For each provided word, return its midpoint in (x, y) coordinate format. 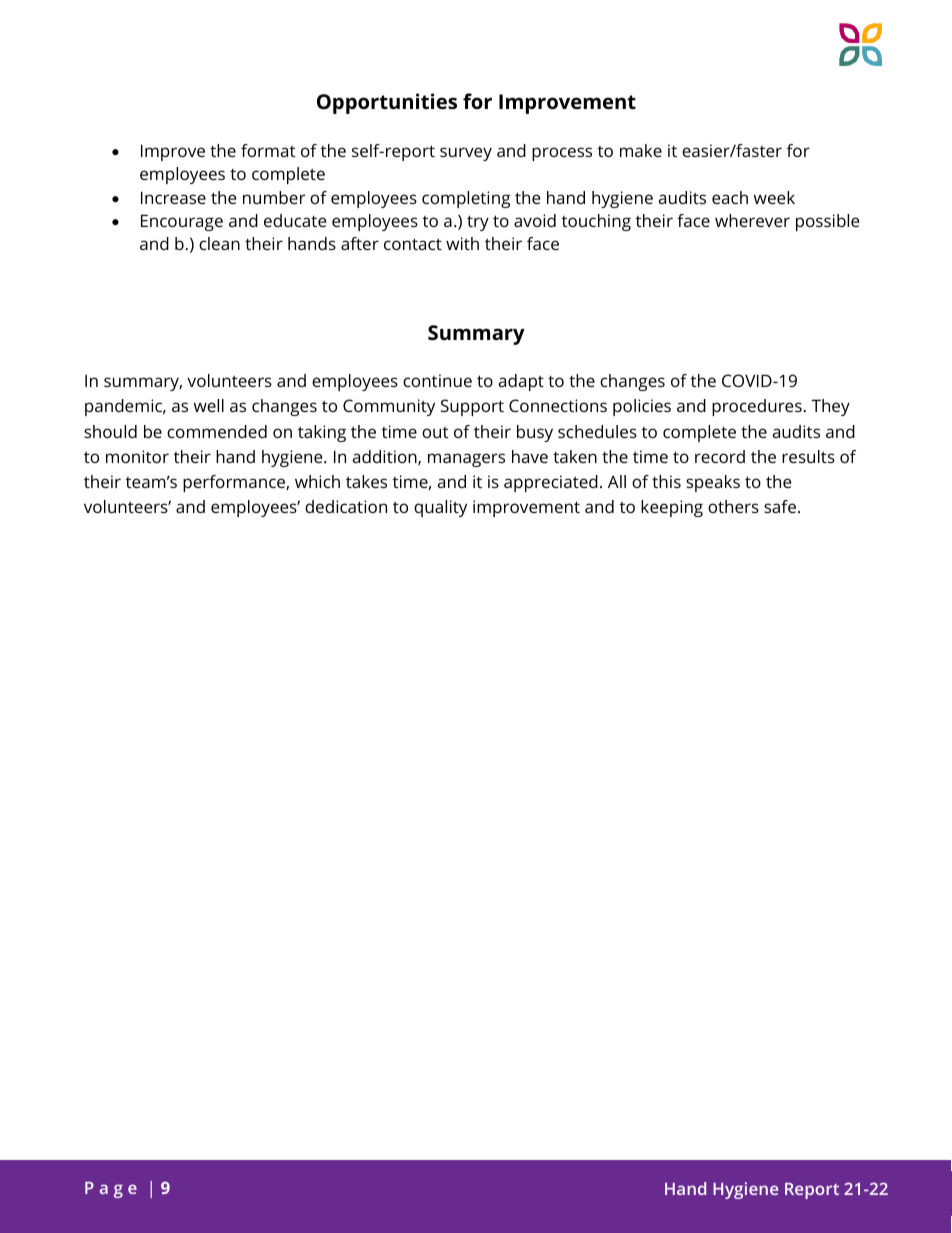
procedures (757, 407)
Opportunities (387, 103)
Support (472, 407)
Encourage (182, 222)
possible (827, 222)
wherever (752, 220)
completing (466, 199)
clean (219, 243)
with (462, 243)
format (268, 150)
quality (440, 508)
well (209, 405)
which (317, 481)
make (641, 150)
